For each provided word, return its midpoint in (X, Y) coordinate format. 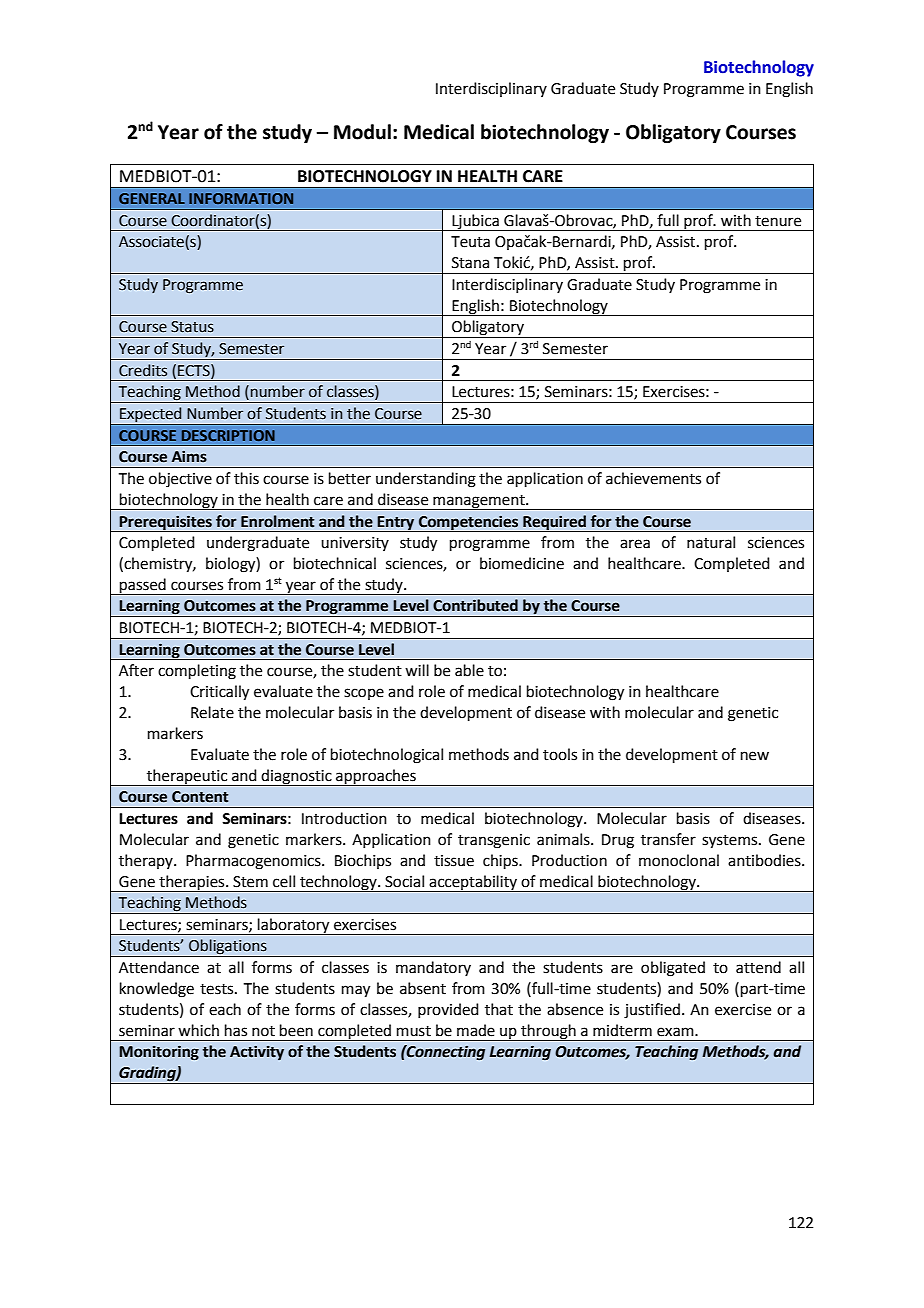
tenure (778, 221)
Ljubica (475, 222)
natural (711, 542)
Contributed (475, 605)
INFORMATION (241, 198)
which (198, 1030)
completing (197, 672)
